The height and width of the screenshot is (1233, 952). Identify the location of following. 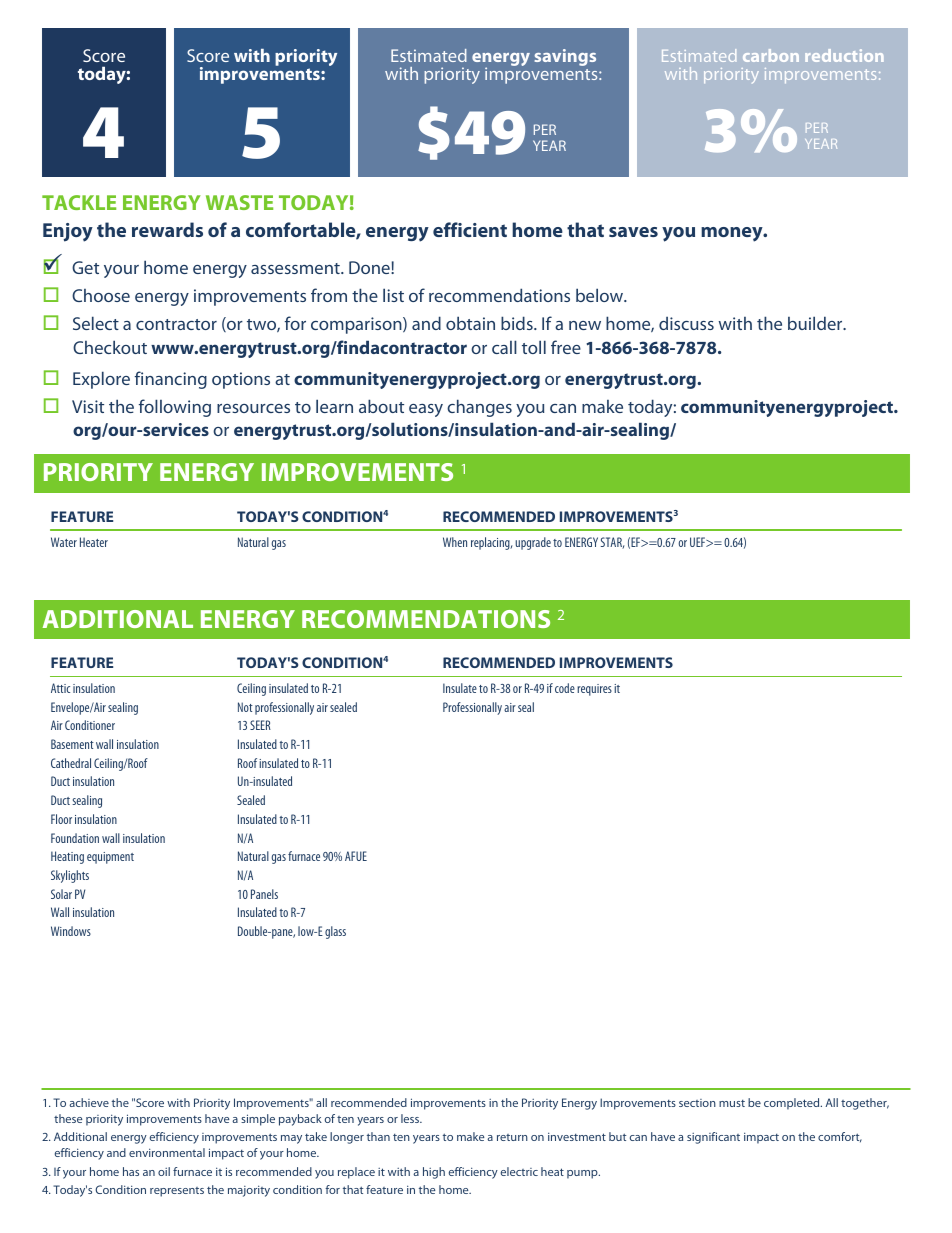
(175, 408).
